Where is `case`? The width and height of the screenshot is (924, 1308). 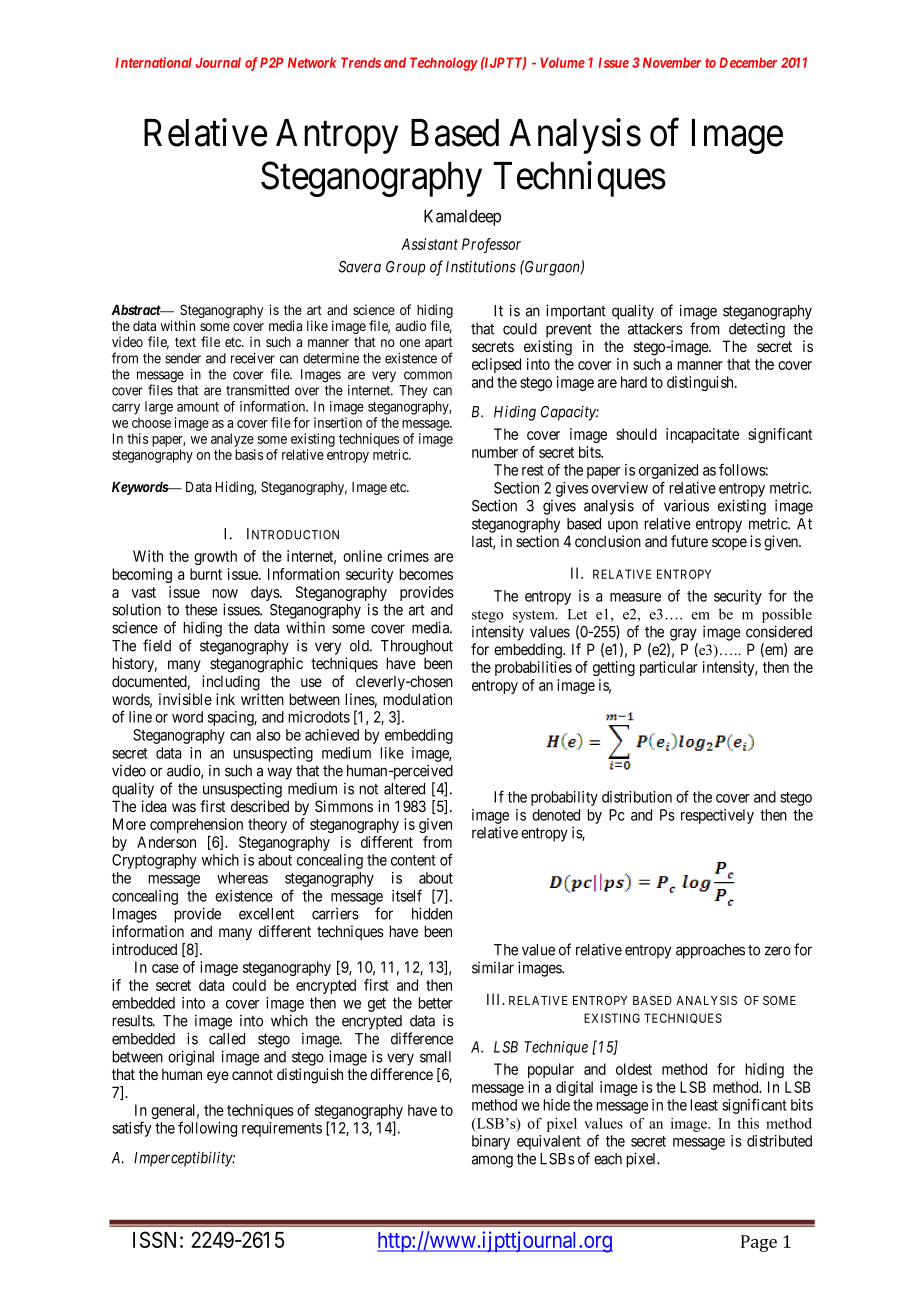
case is located at coordinates (165, 968).
